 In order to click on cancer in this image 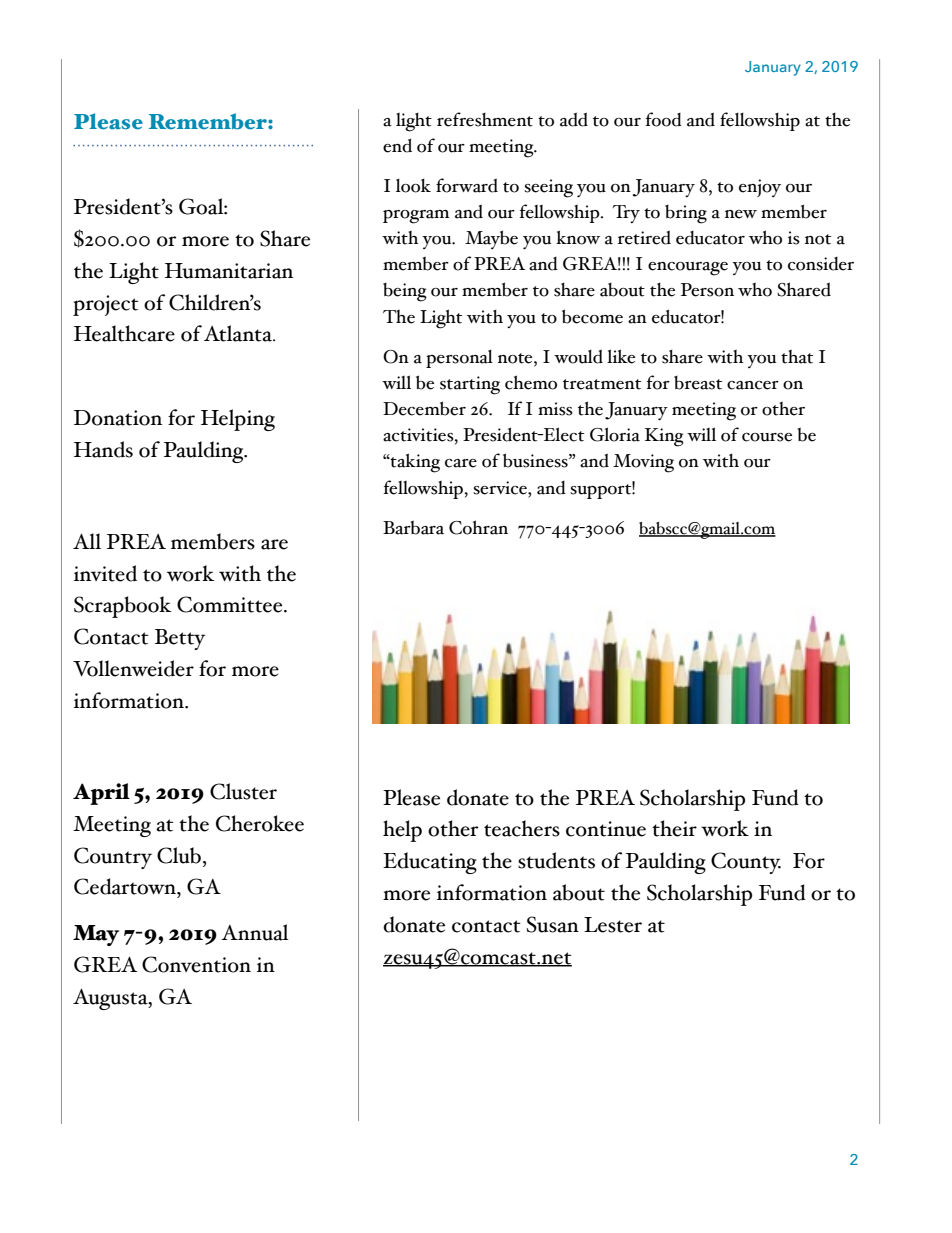, I will do `click(753, 385)`.
